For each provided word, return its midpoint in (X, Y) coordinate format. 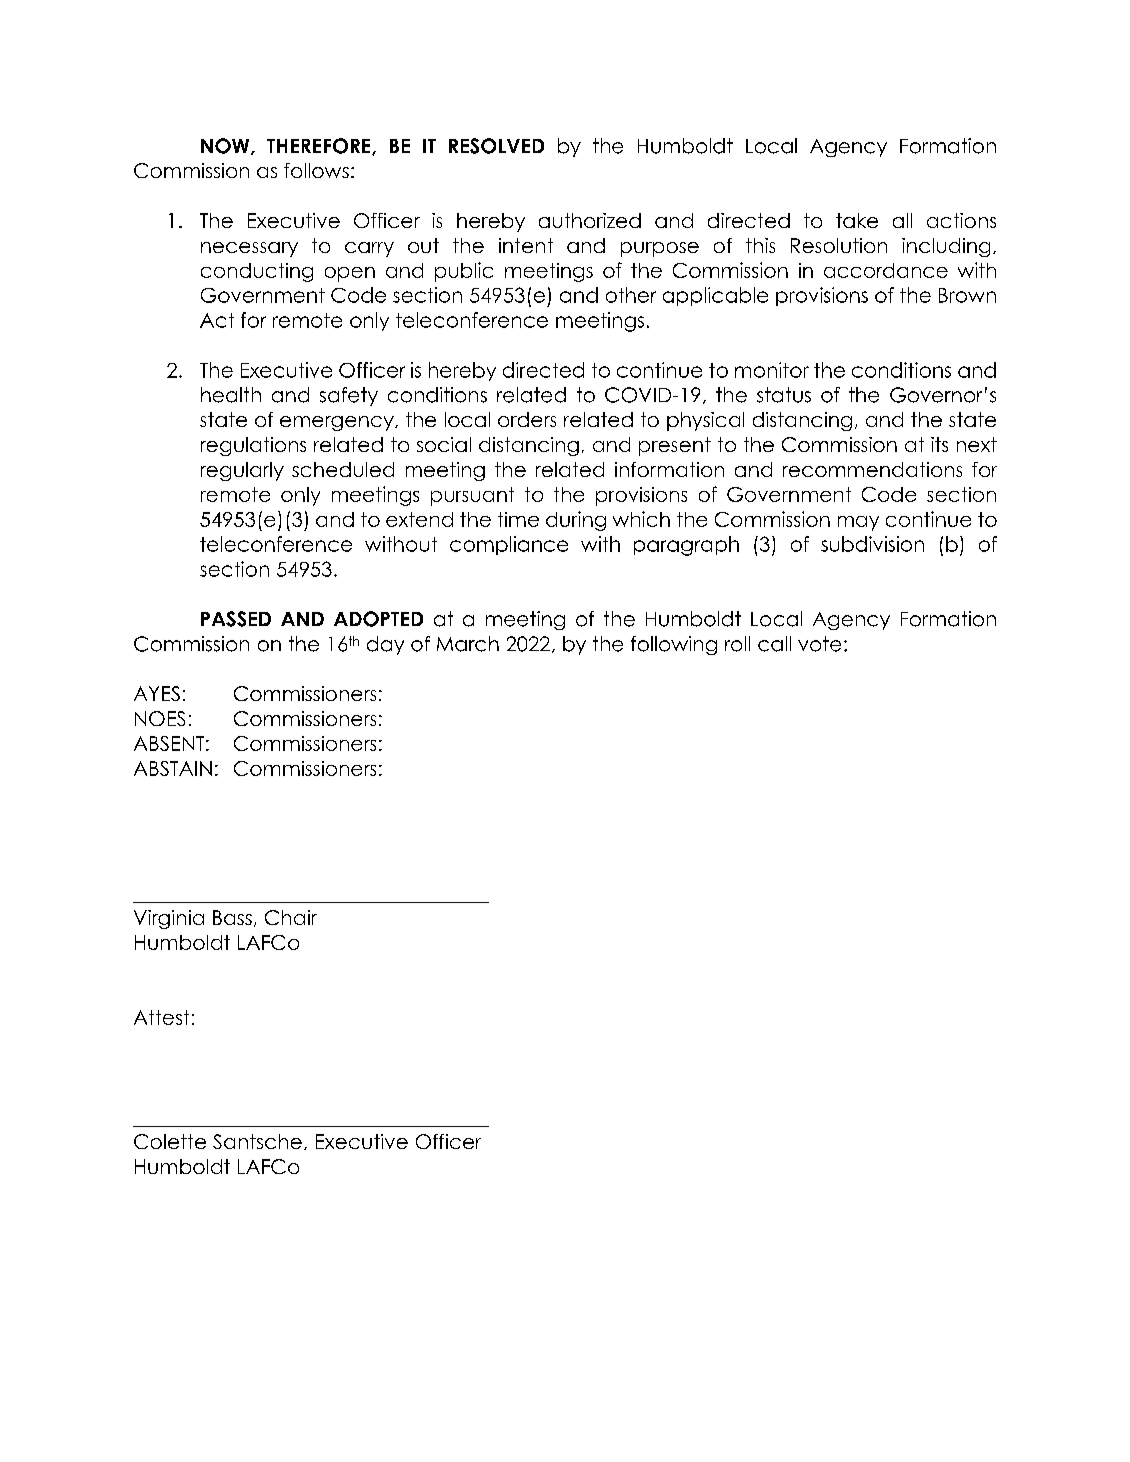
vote (819, 644)
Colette (170, 1141)
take (857, 220)
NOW (226, 146)
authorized (590, 220)
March (468, 644)
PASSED (236, 619)
